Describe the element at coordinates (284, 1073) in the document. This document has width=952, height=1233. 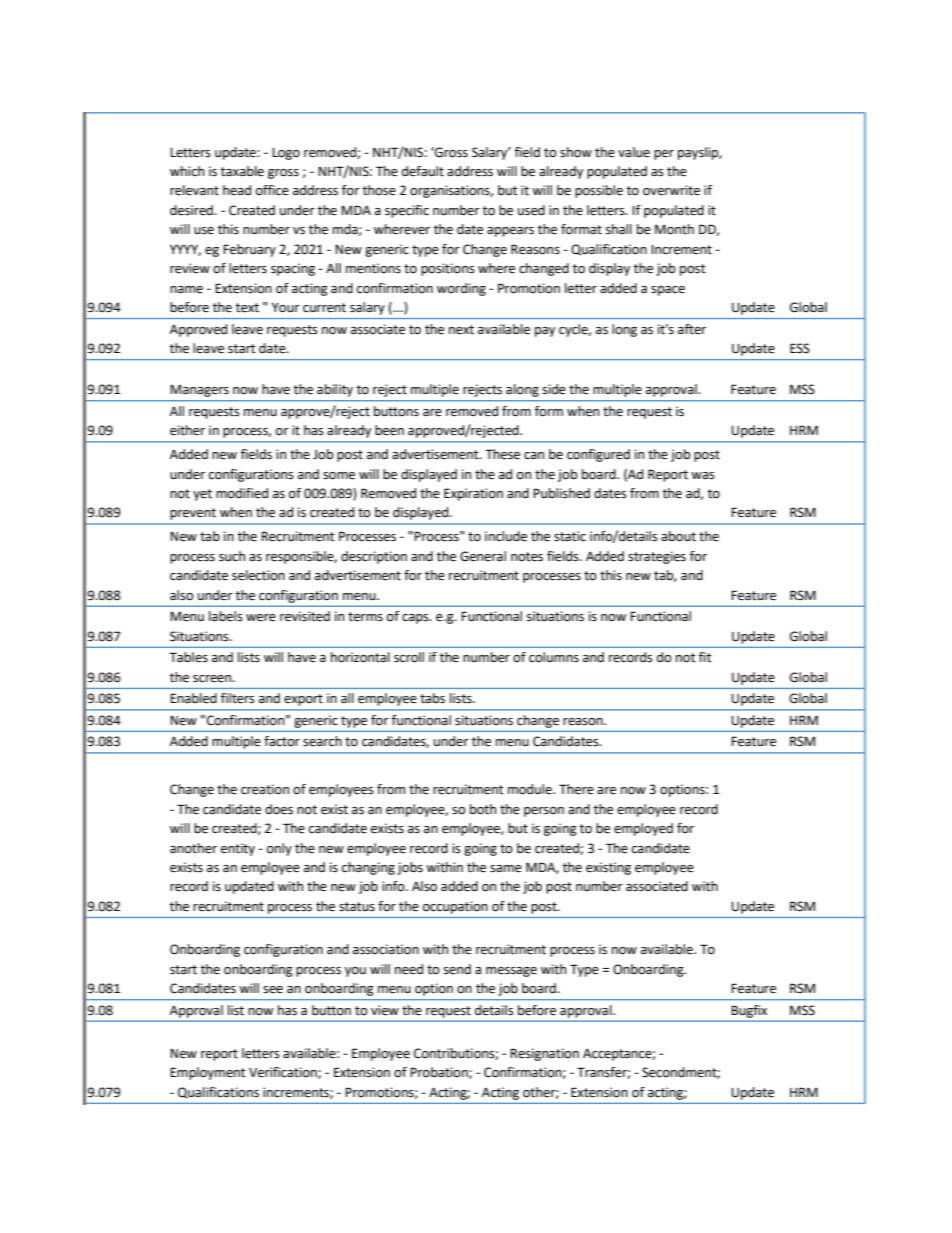
I see `Verification` at that location.
